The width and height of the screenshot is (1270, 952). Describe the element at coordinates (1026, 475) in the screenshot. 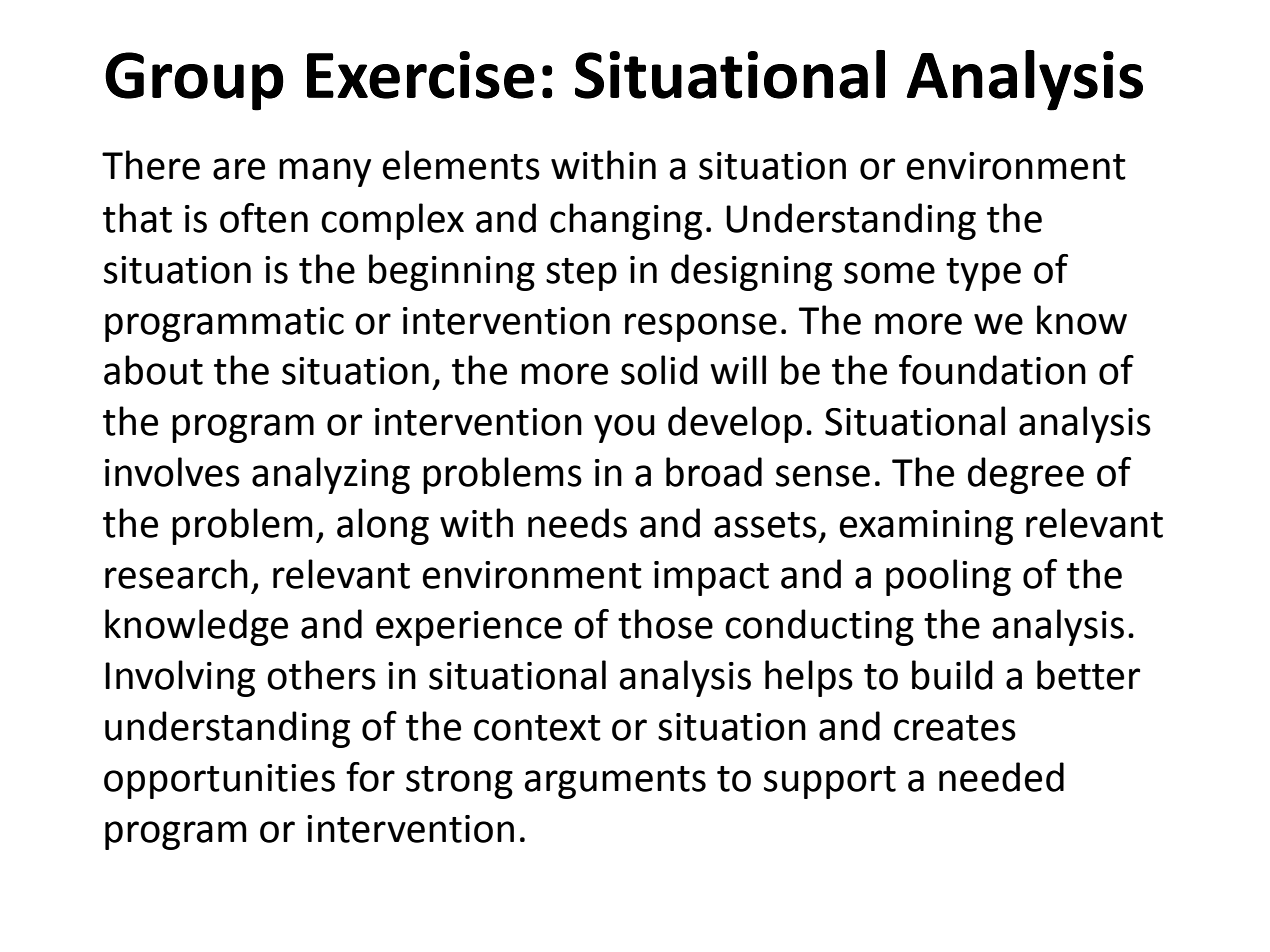

I see `degree` at that location.
